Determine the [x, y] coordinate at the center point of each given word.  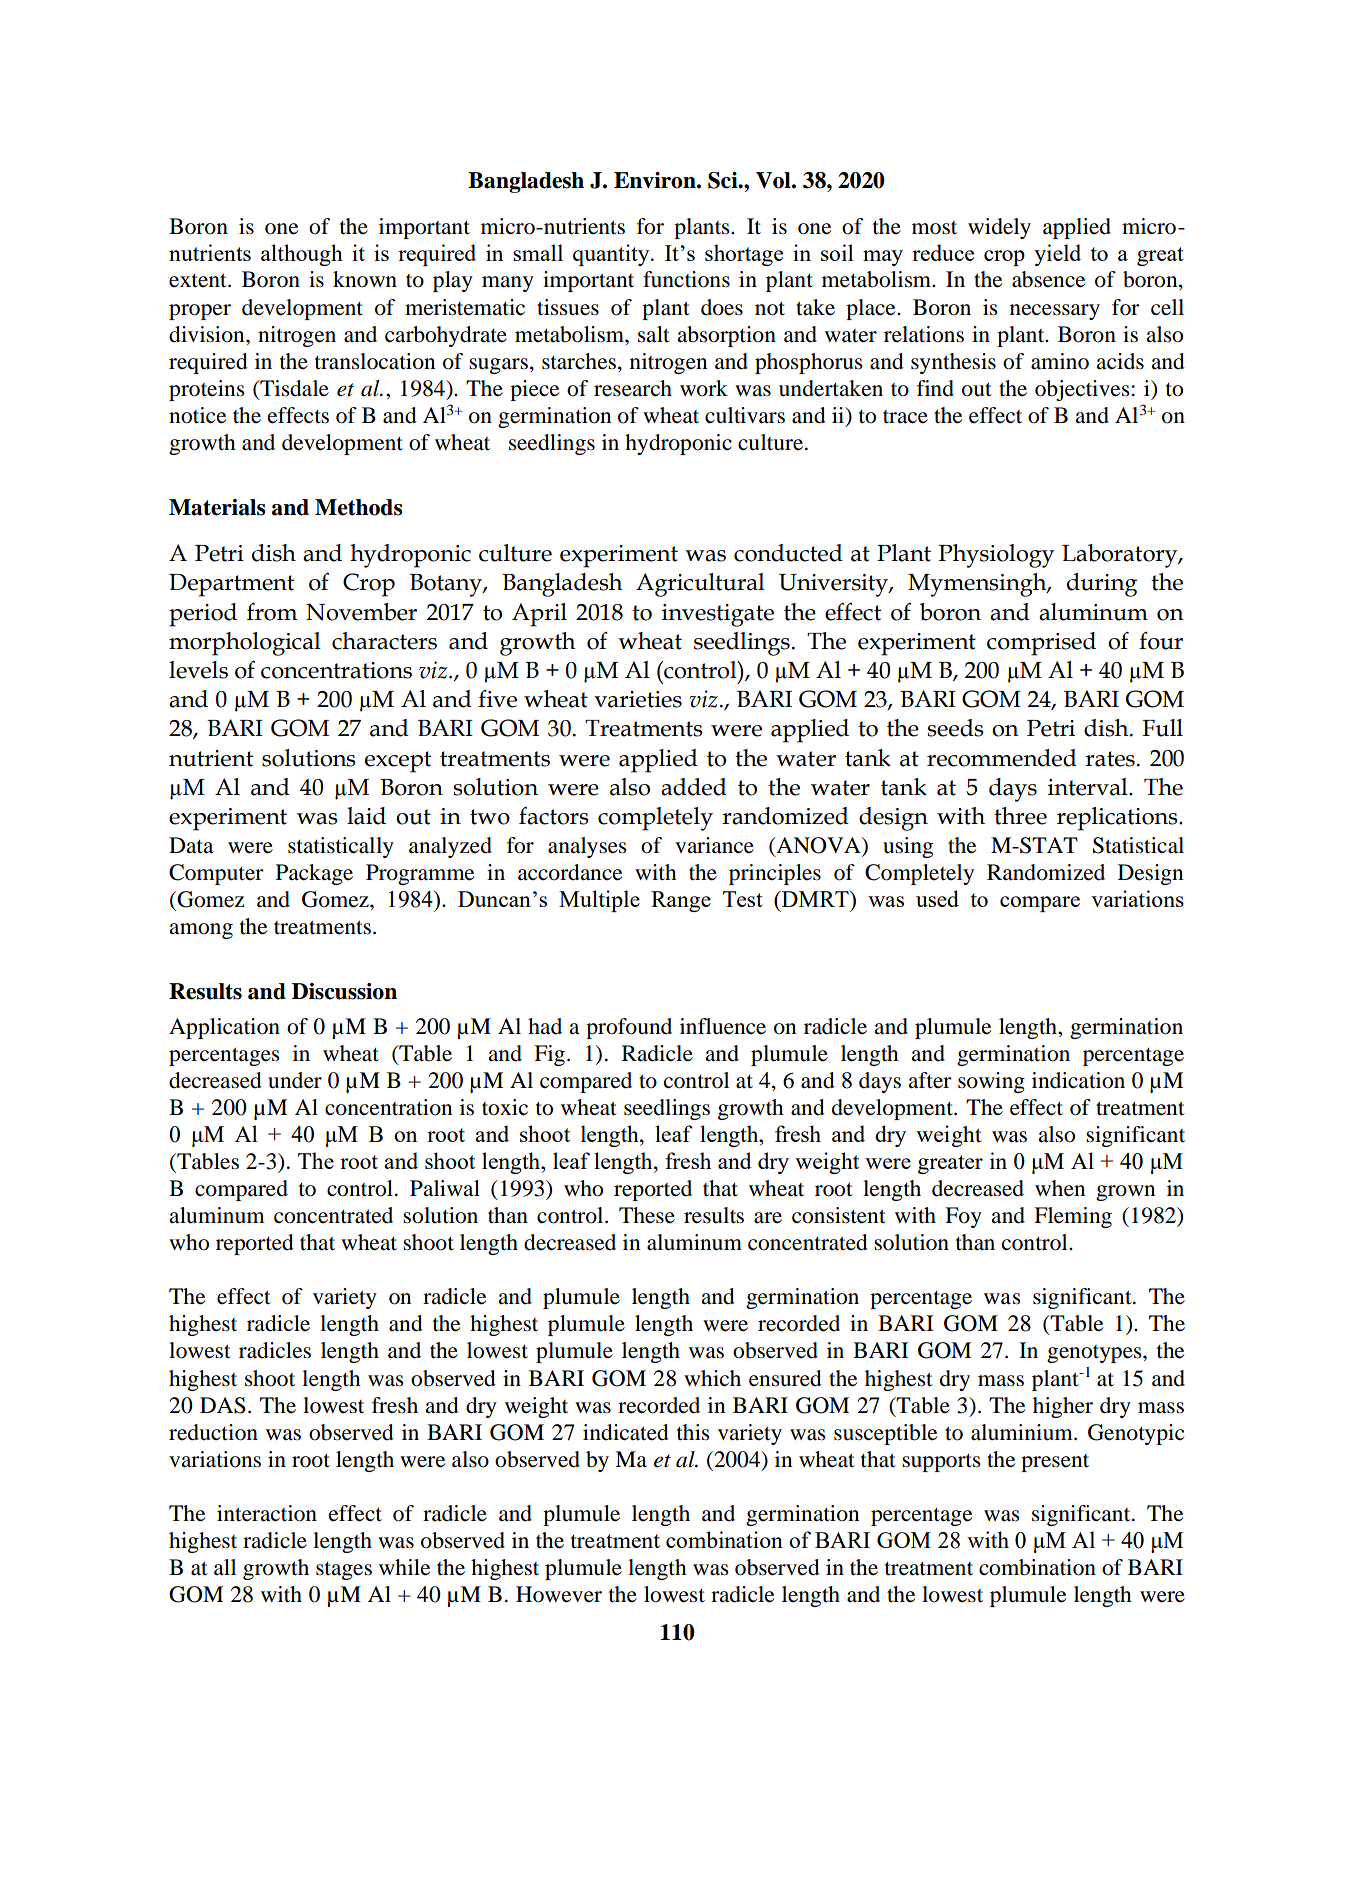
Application [224, 1028]
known [365, 279]
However [559, 1594]
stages [344, 1571]
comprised [1041, 644]
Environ [656, 180]
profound [629, 1028]
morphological [245, 644]
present [1055, 1463]
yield [1057, 255]
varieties [638, 699]
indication [1078, 1080]
